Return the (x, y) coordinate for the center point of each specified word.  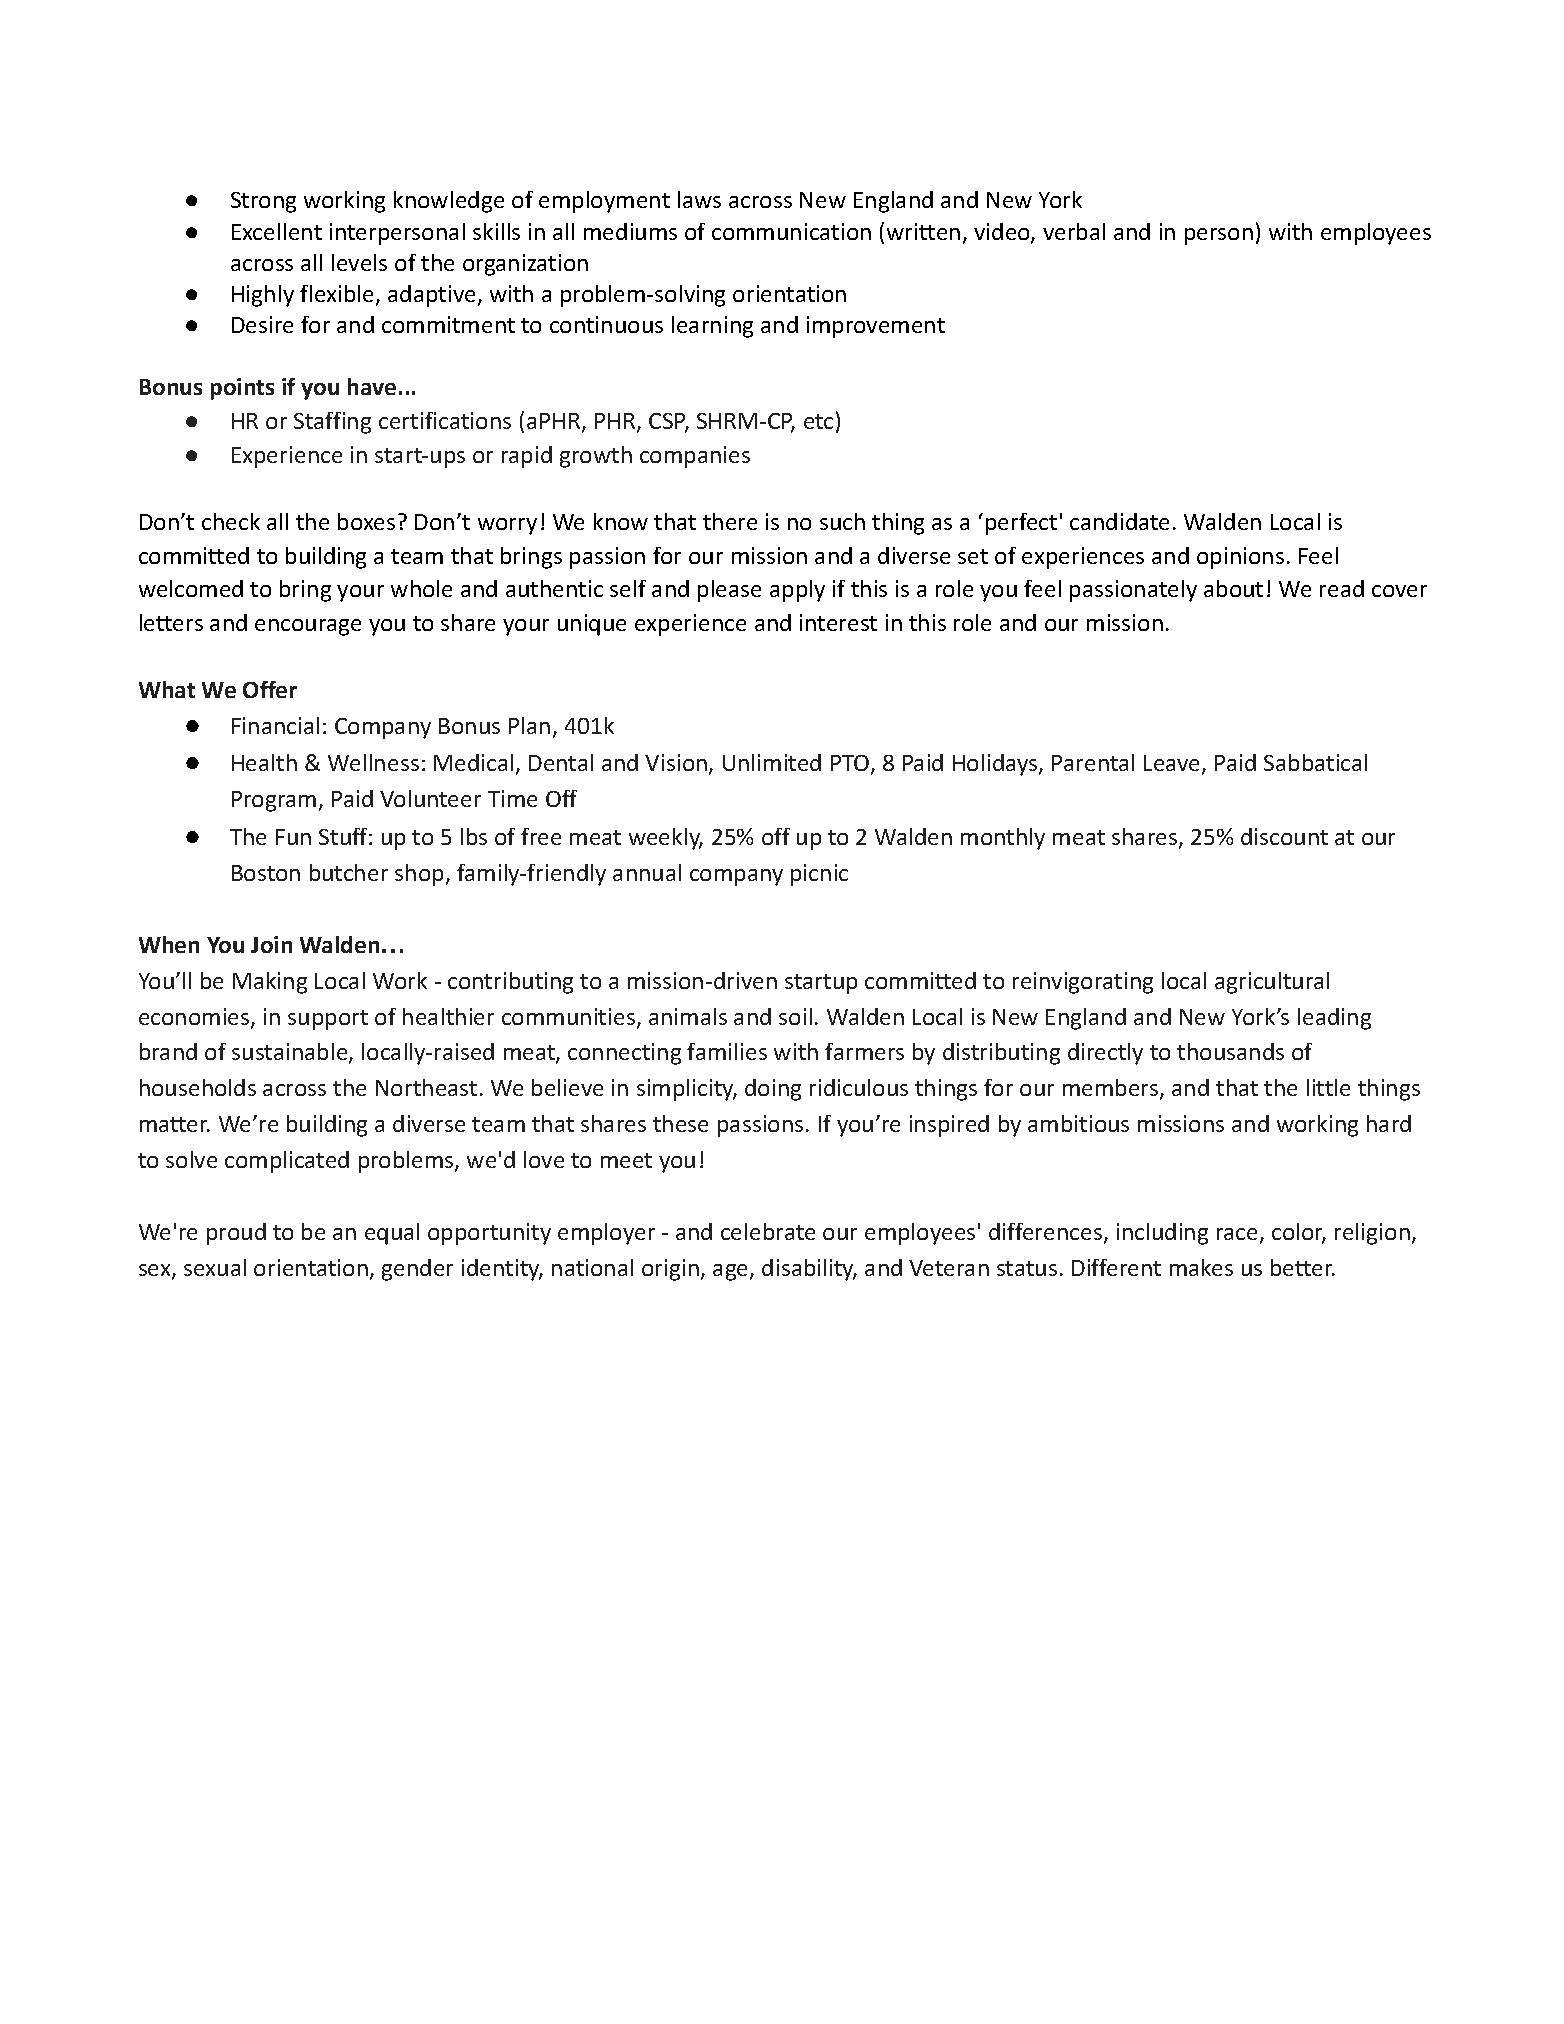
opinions (1240, 558)
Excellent (277, 231)
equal (392, 1234)
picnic (819, 875)
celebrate (768, 1231)
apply (797, 591)
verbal (1074, 231)
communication (791, 231)
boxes (366, 521)
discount (1284, 836)
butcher (349, 872)
